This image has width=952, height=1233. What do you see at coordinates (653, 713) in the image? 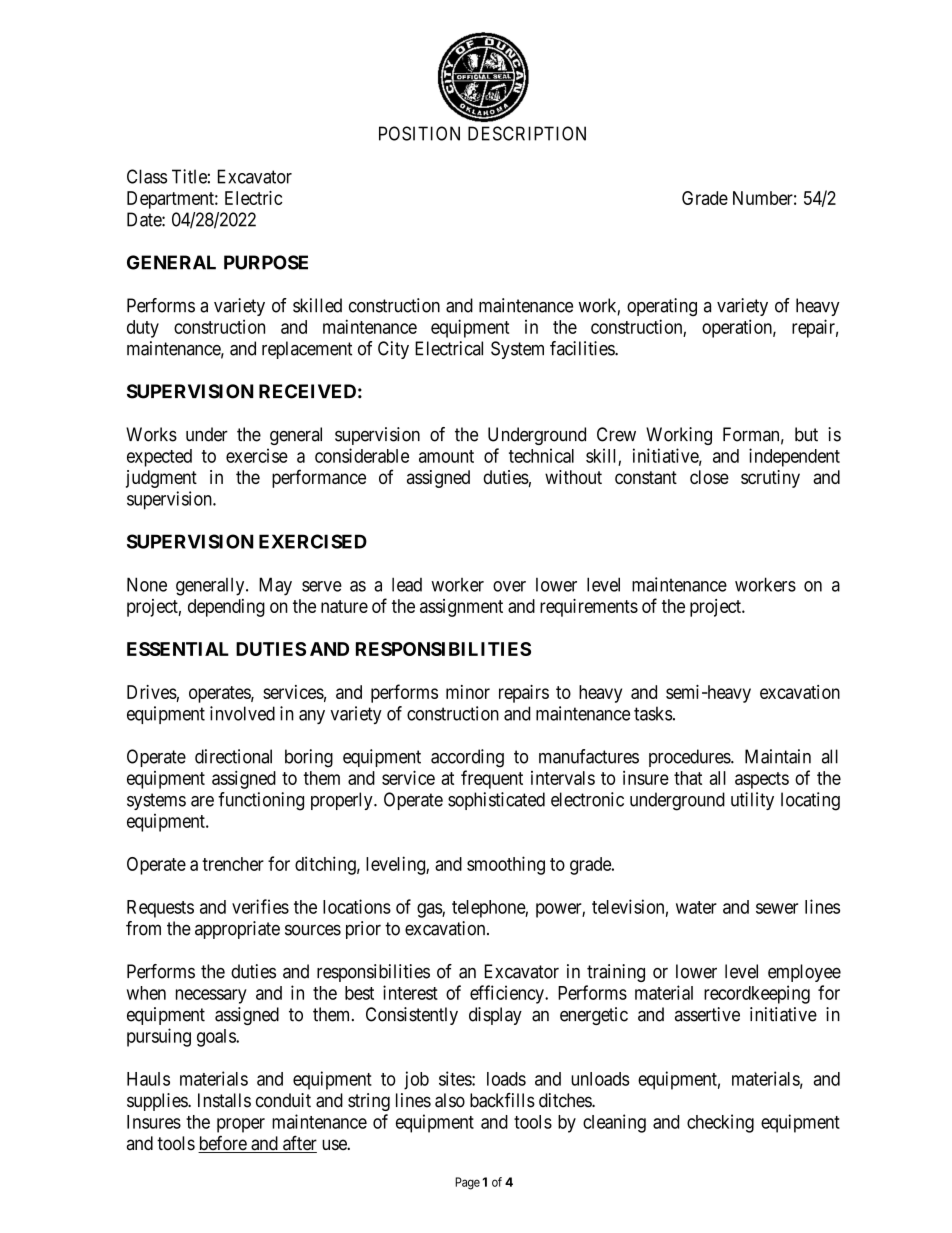
I see `tasks` at bounding box center [653, 713].
